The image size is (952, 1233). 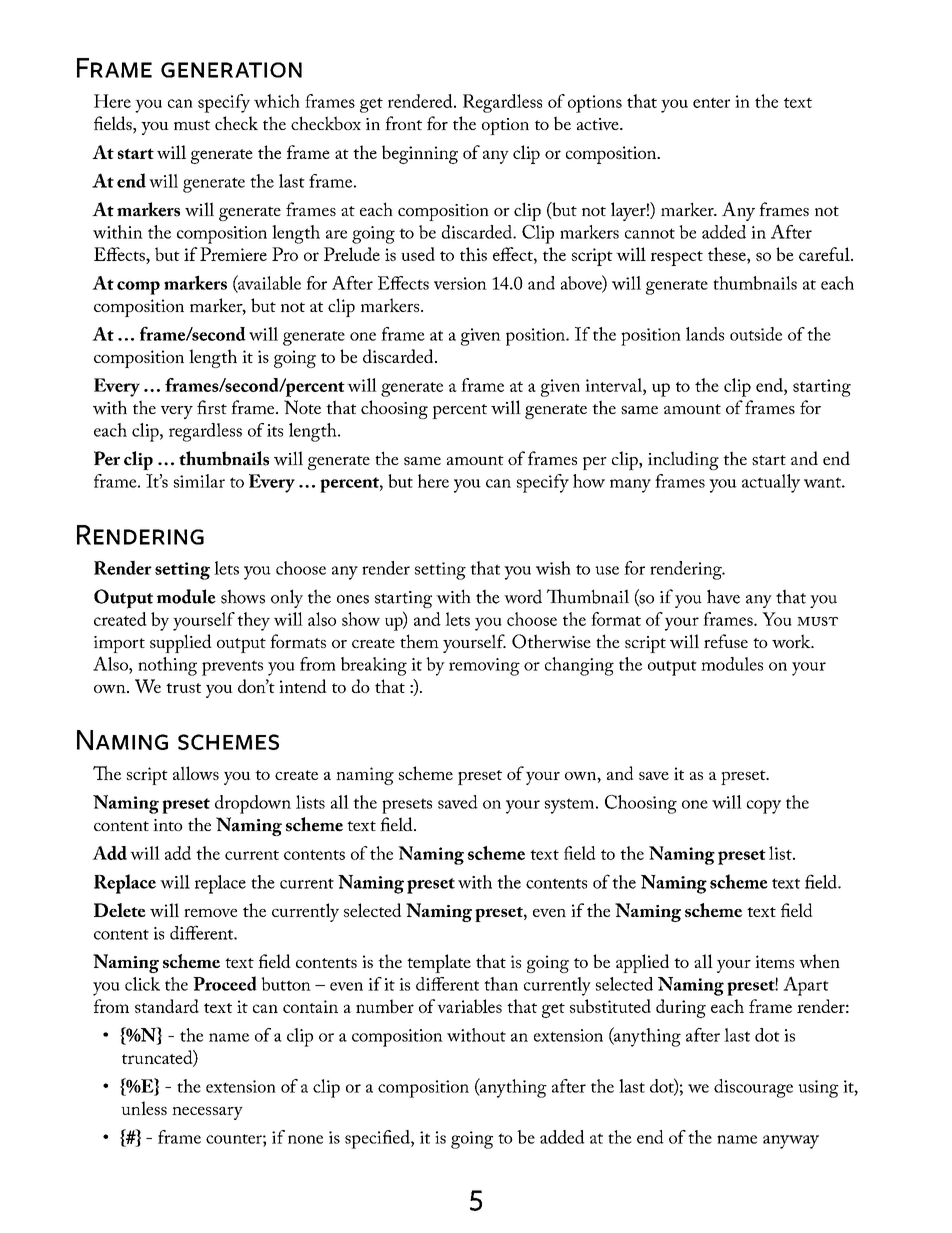 What do you see at coordinates (207, 1113) in the screenshot?
I see `necessary` at bounding box center [207, 1113].
